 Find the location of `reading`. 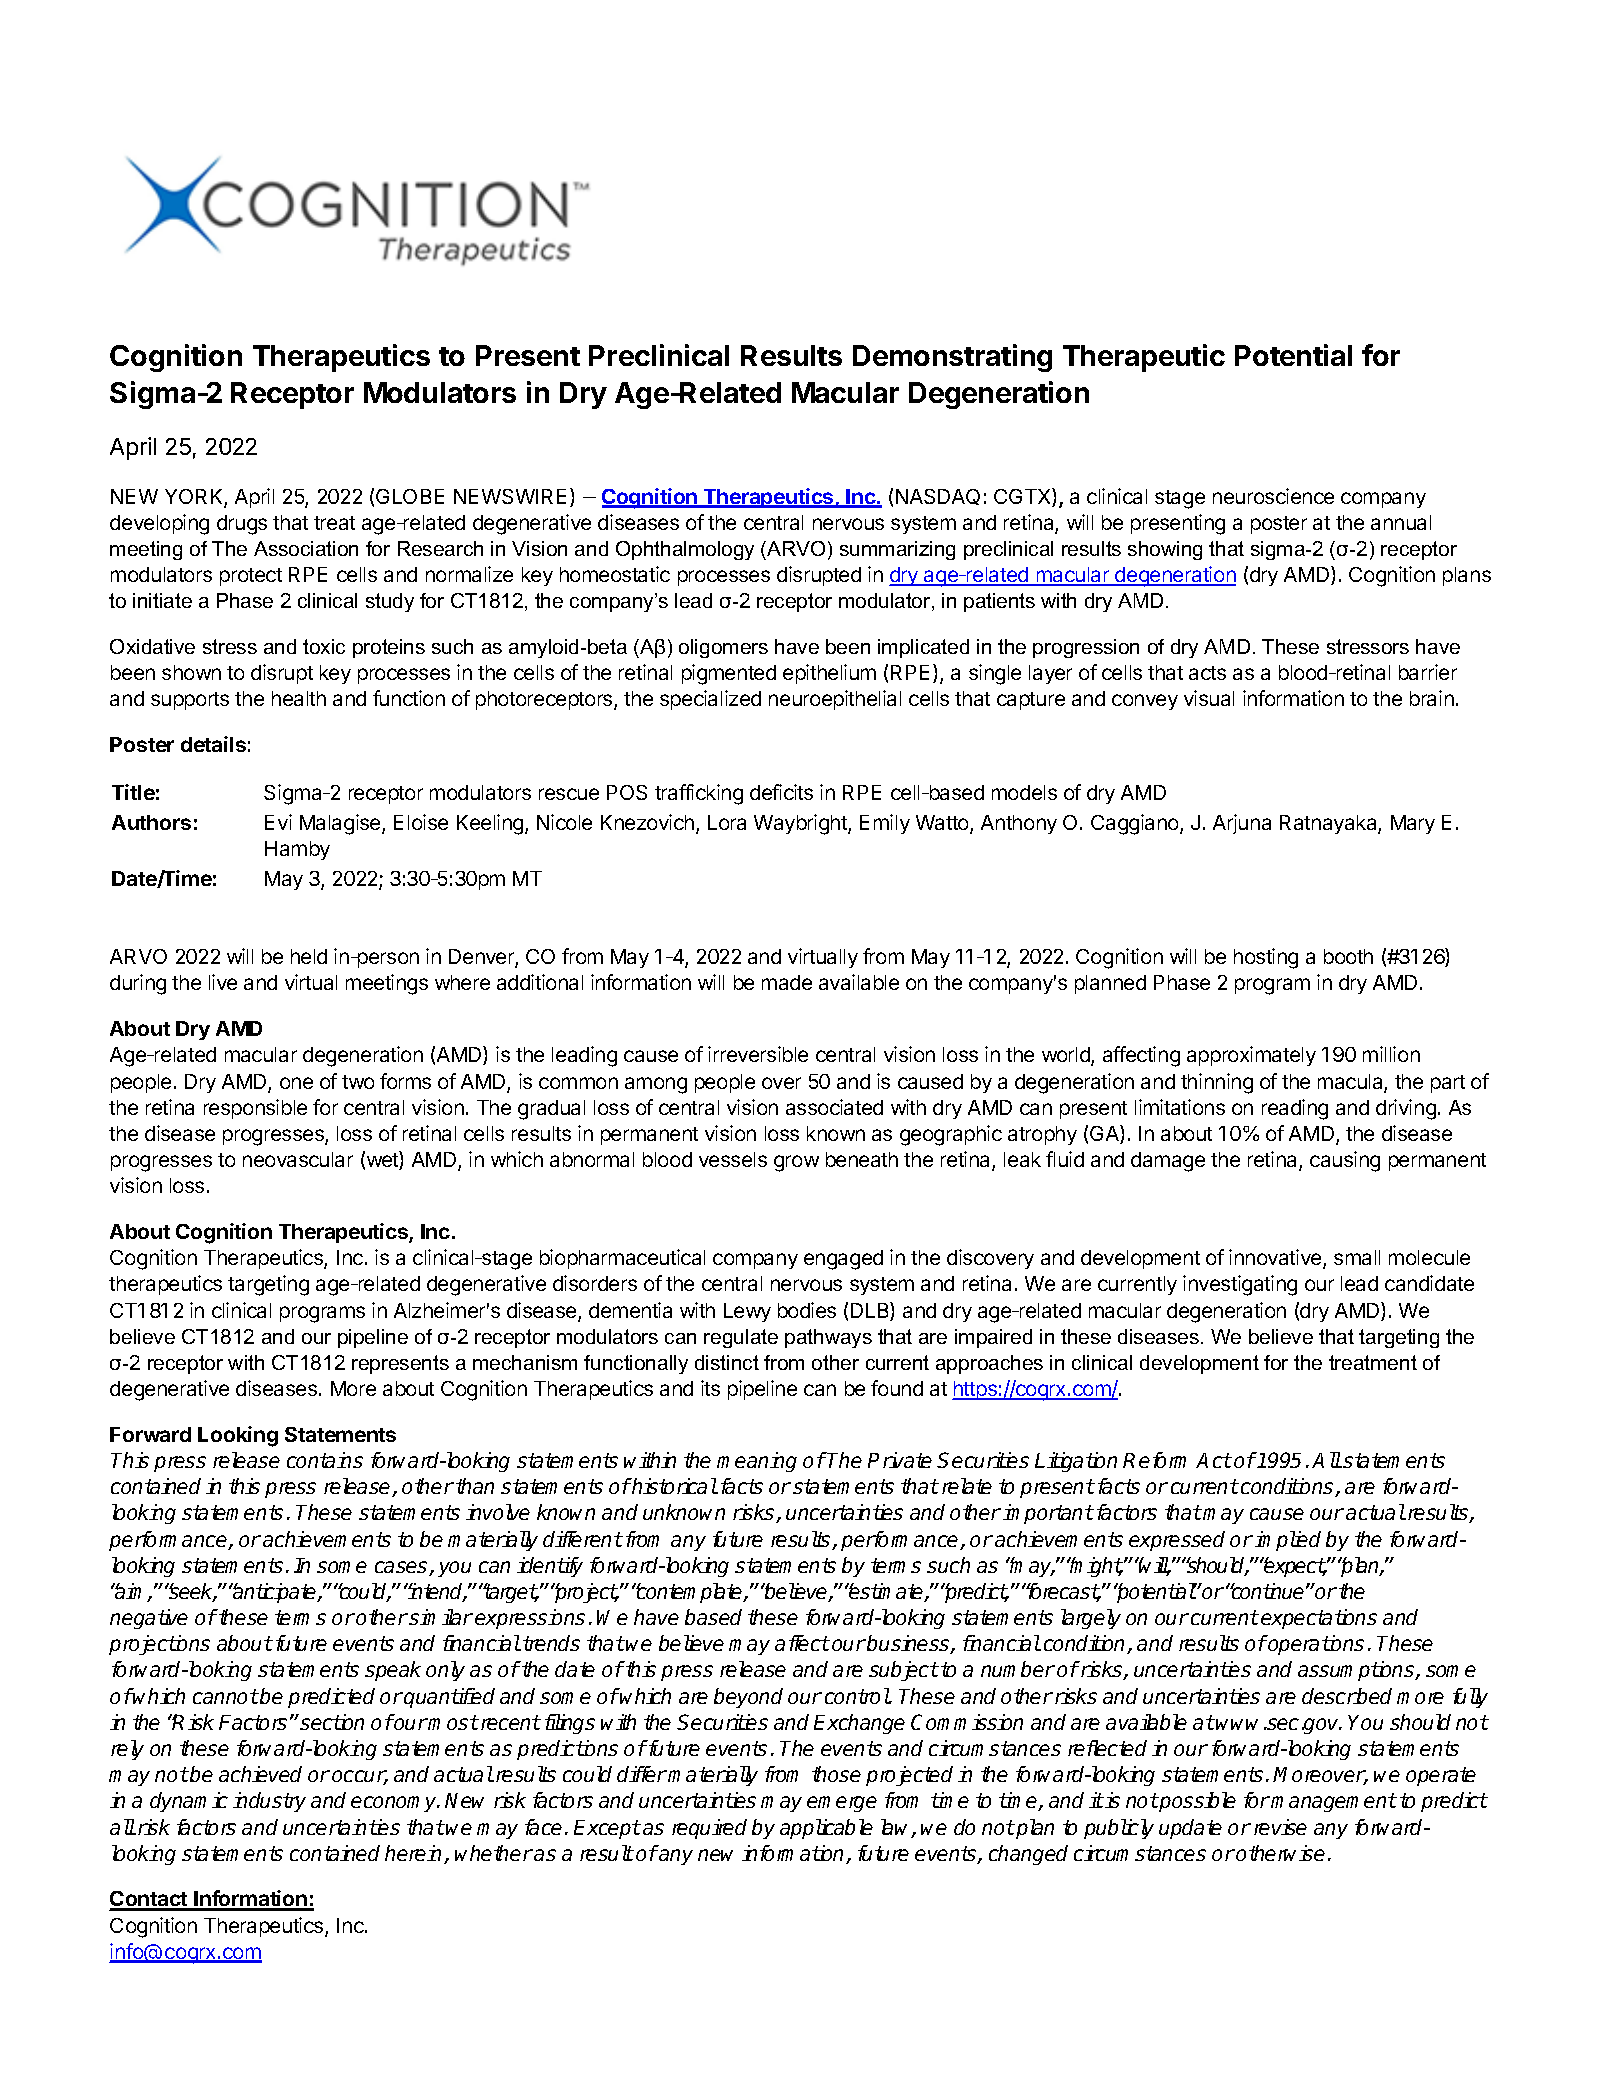

reading is located at coordinates (1295, 1109).
